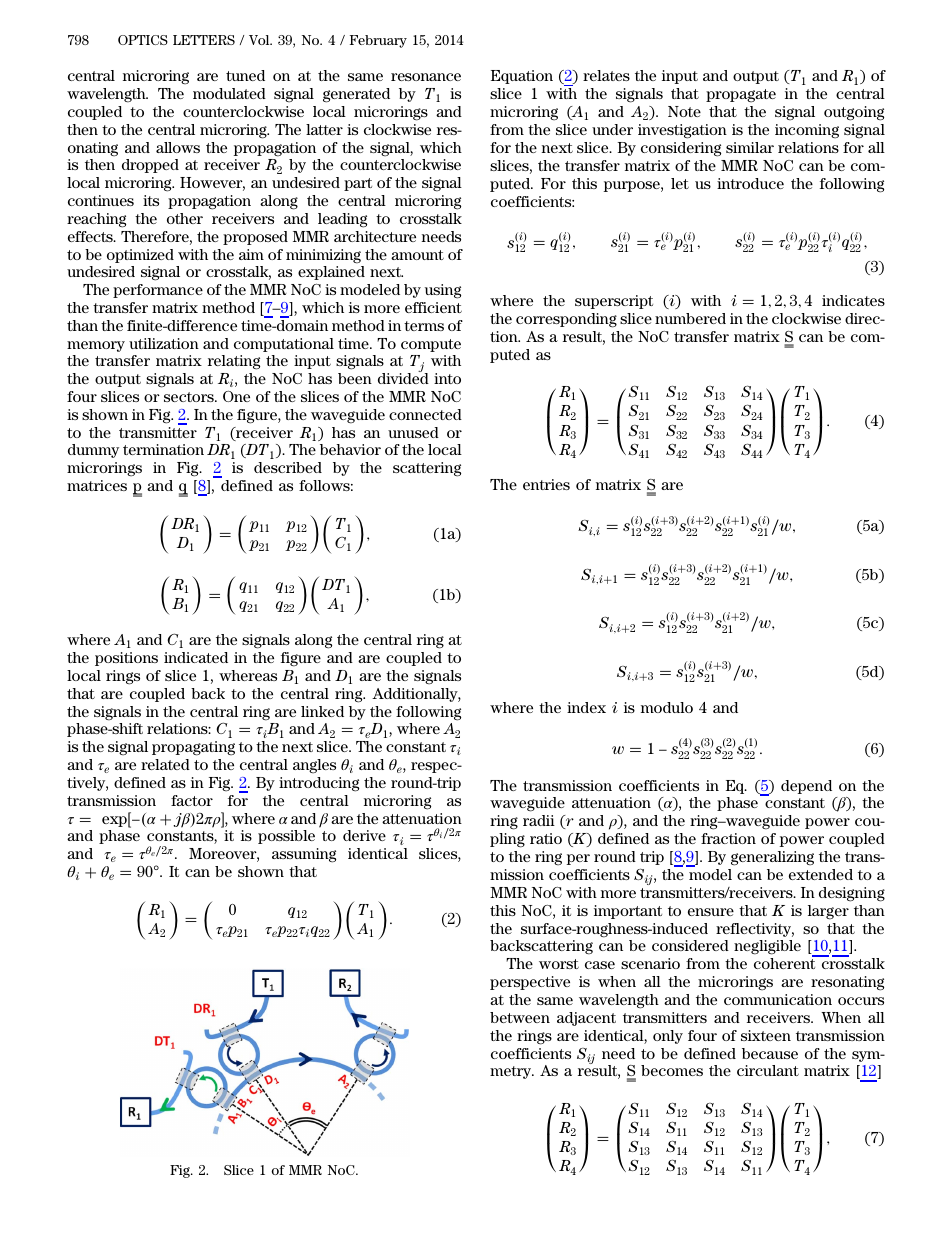 The height and width of the screenshot is (1256, 952). Describe the element at coordinates (204, 40) in the screenshot. I see `LETTERS` at that location.
